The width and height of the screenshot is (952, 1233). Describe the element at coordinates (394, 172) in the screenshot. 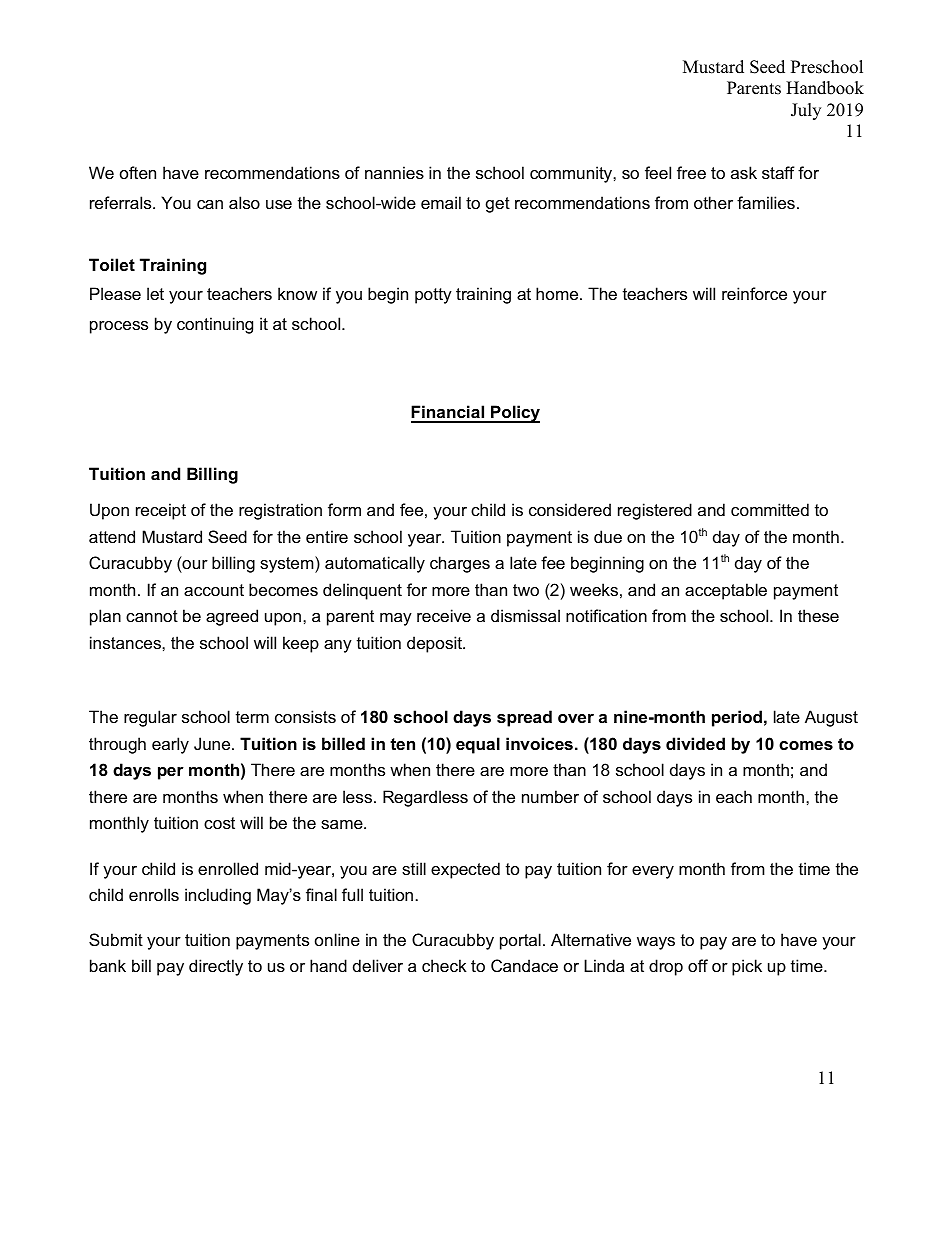

I see `nannies` at that location.
